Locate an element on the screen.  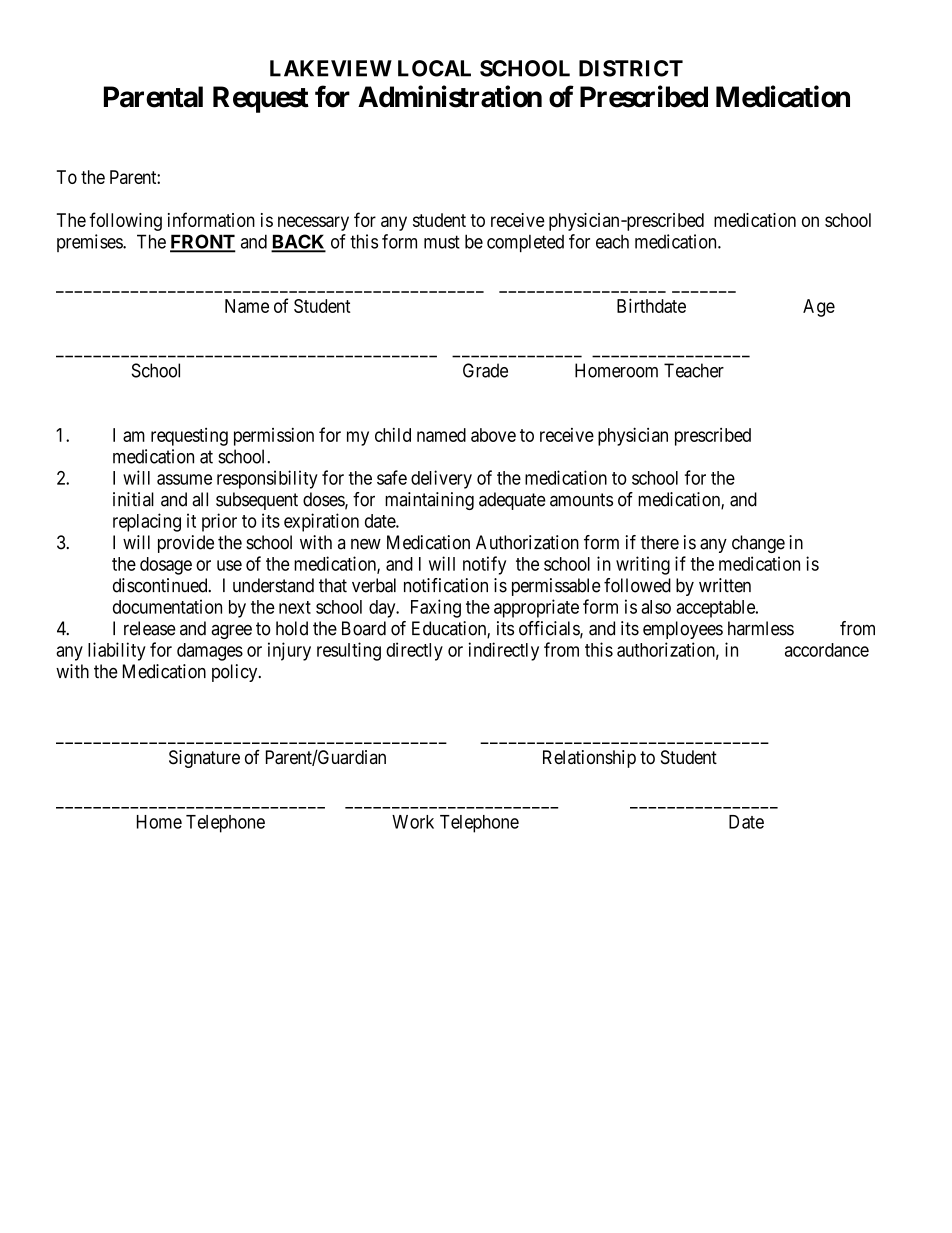
DISTRICT is located at coordinates (631, 68).
